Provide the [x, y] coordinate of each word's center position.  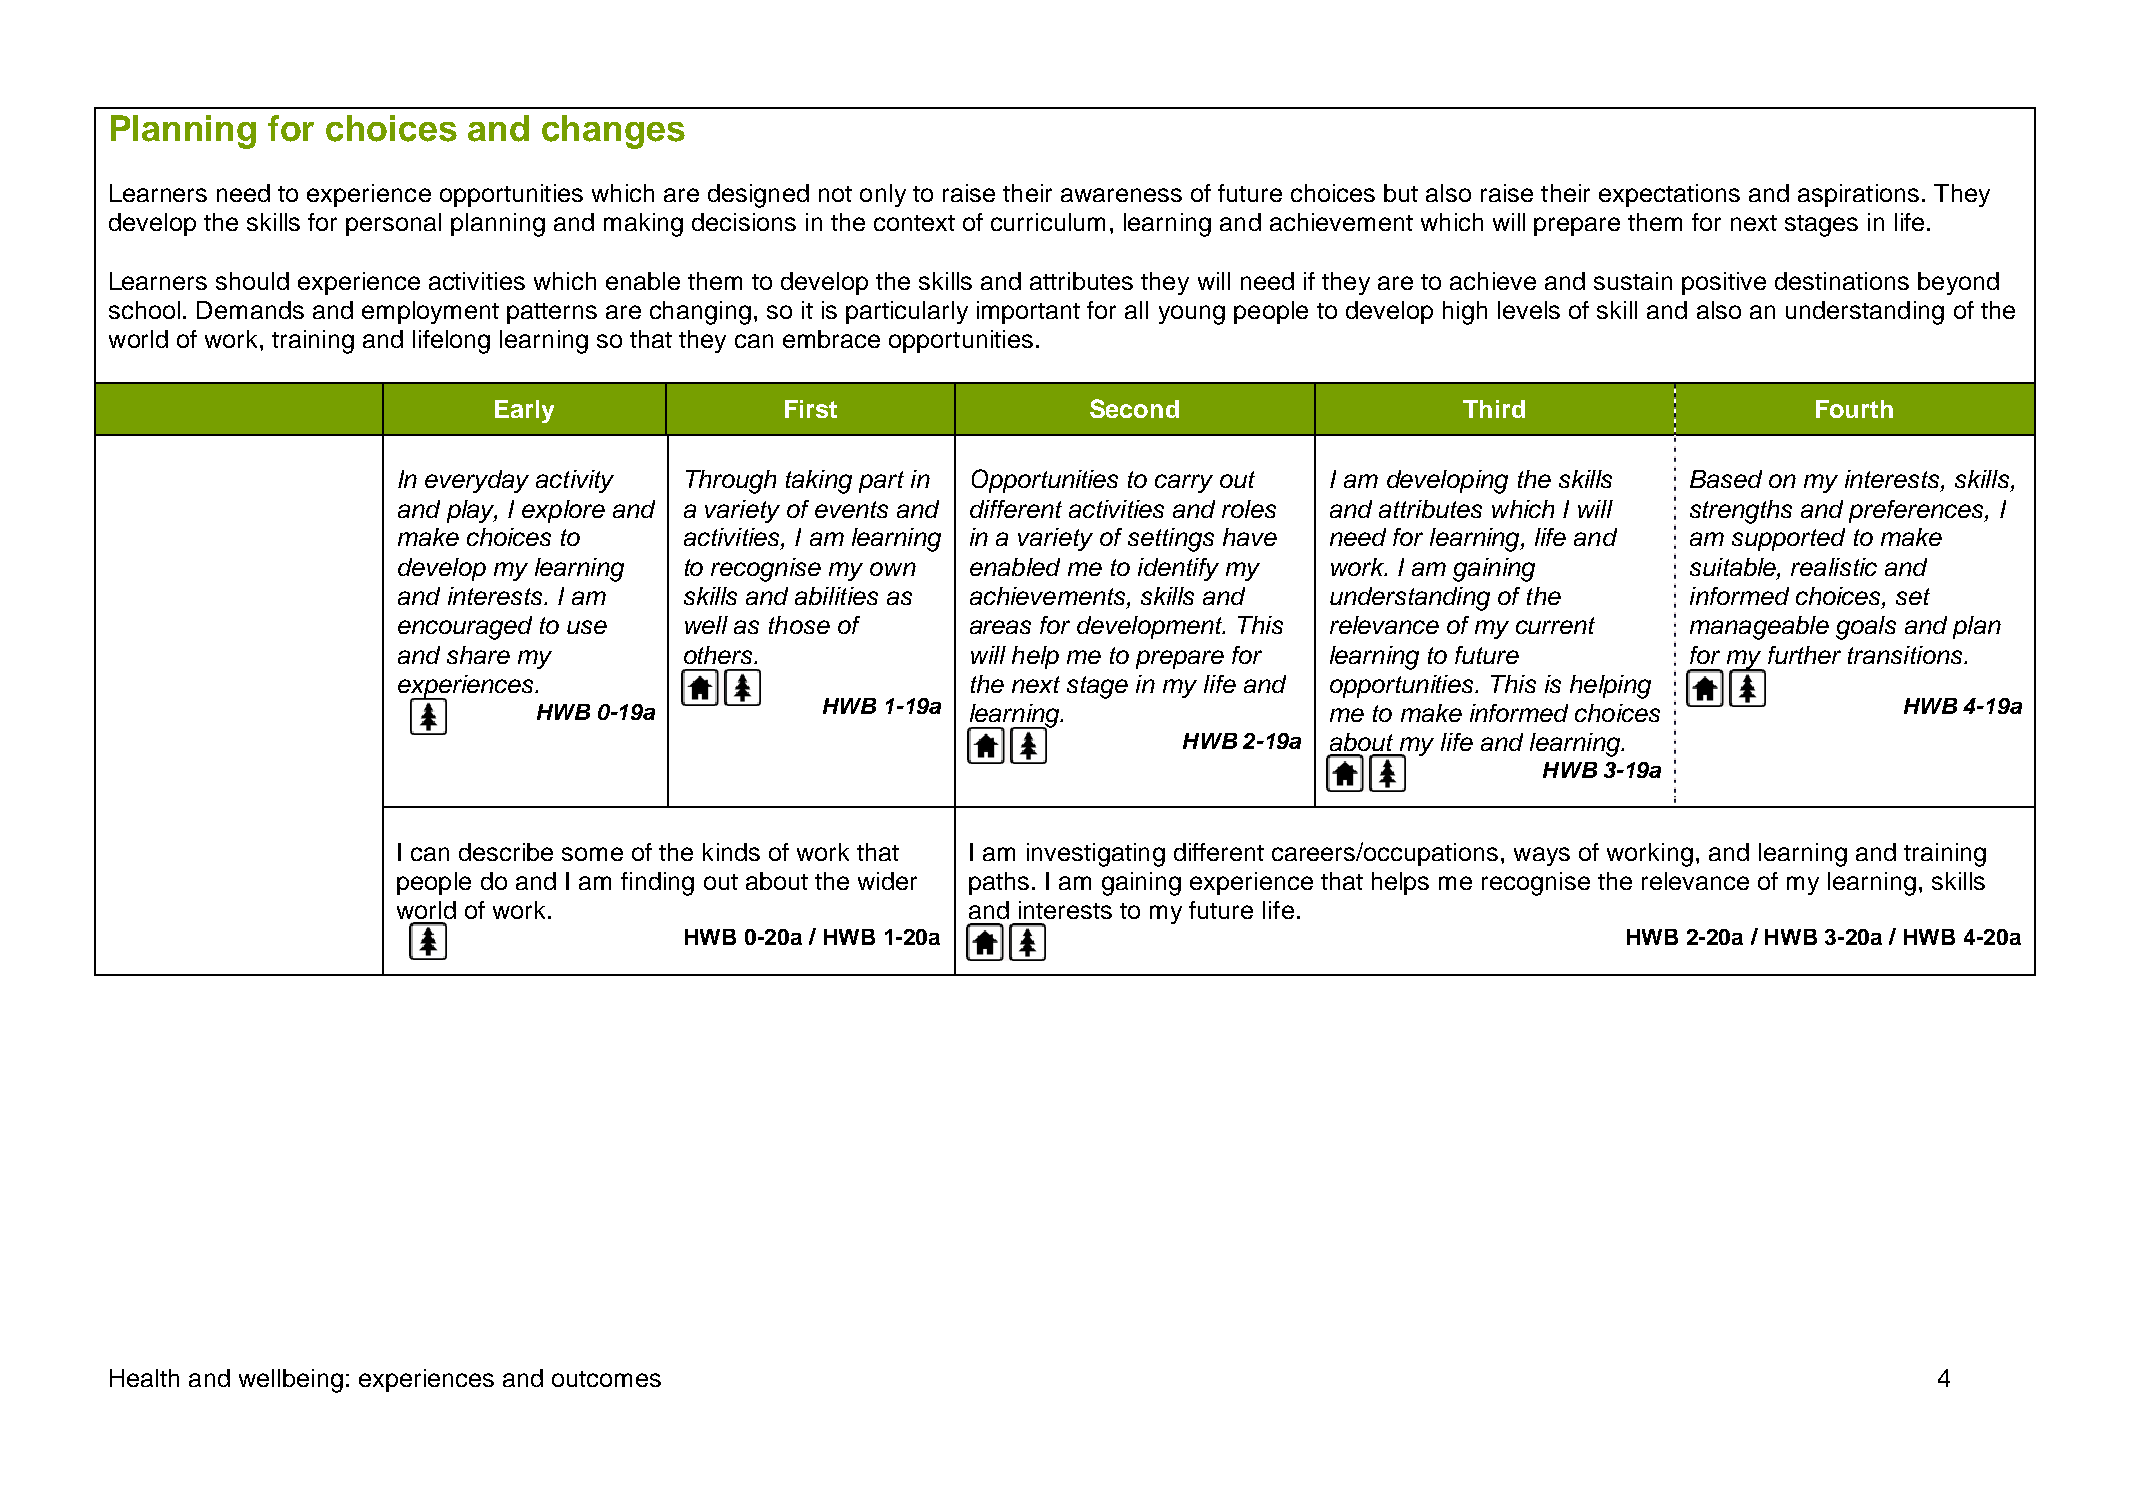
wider [887, 881]
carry [1184, 483]
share [478, 655]
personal [393, 224]
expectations [1669, 195]
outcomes [606, 1379]
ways [1542, 856]
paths [999, 883]
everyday [477, 481]
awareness [1121, 195]
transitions [1906, 655]
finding [657, 884]
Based [1726, 479]
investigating [1096, 855]
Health [144, 1378]
